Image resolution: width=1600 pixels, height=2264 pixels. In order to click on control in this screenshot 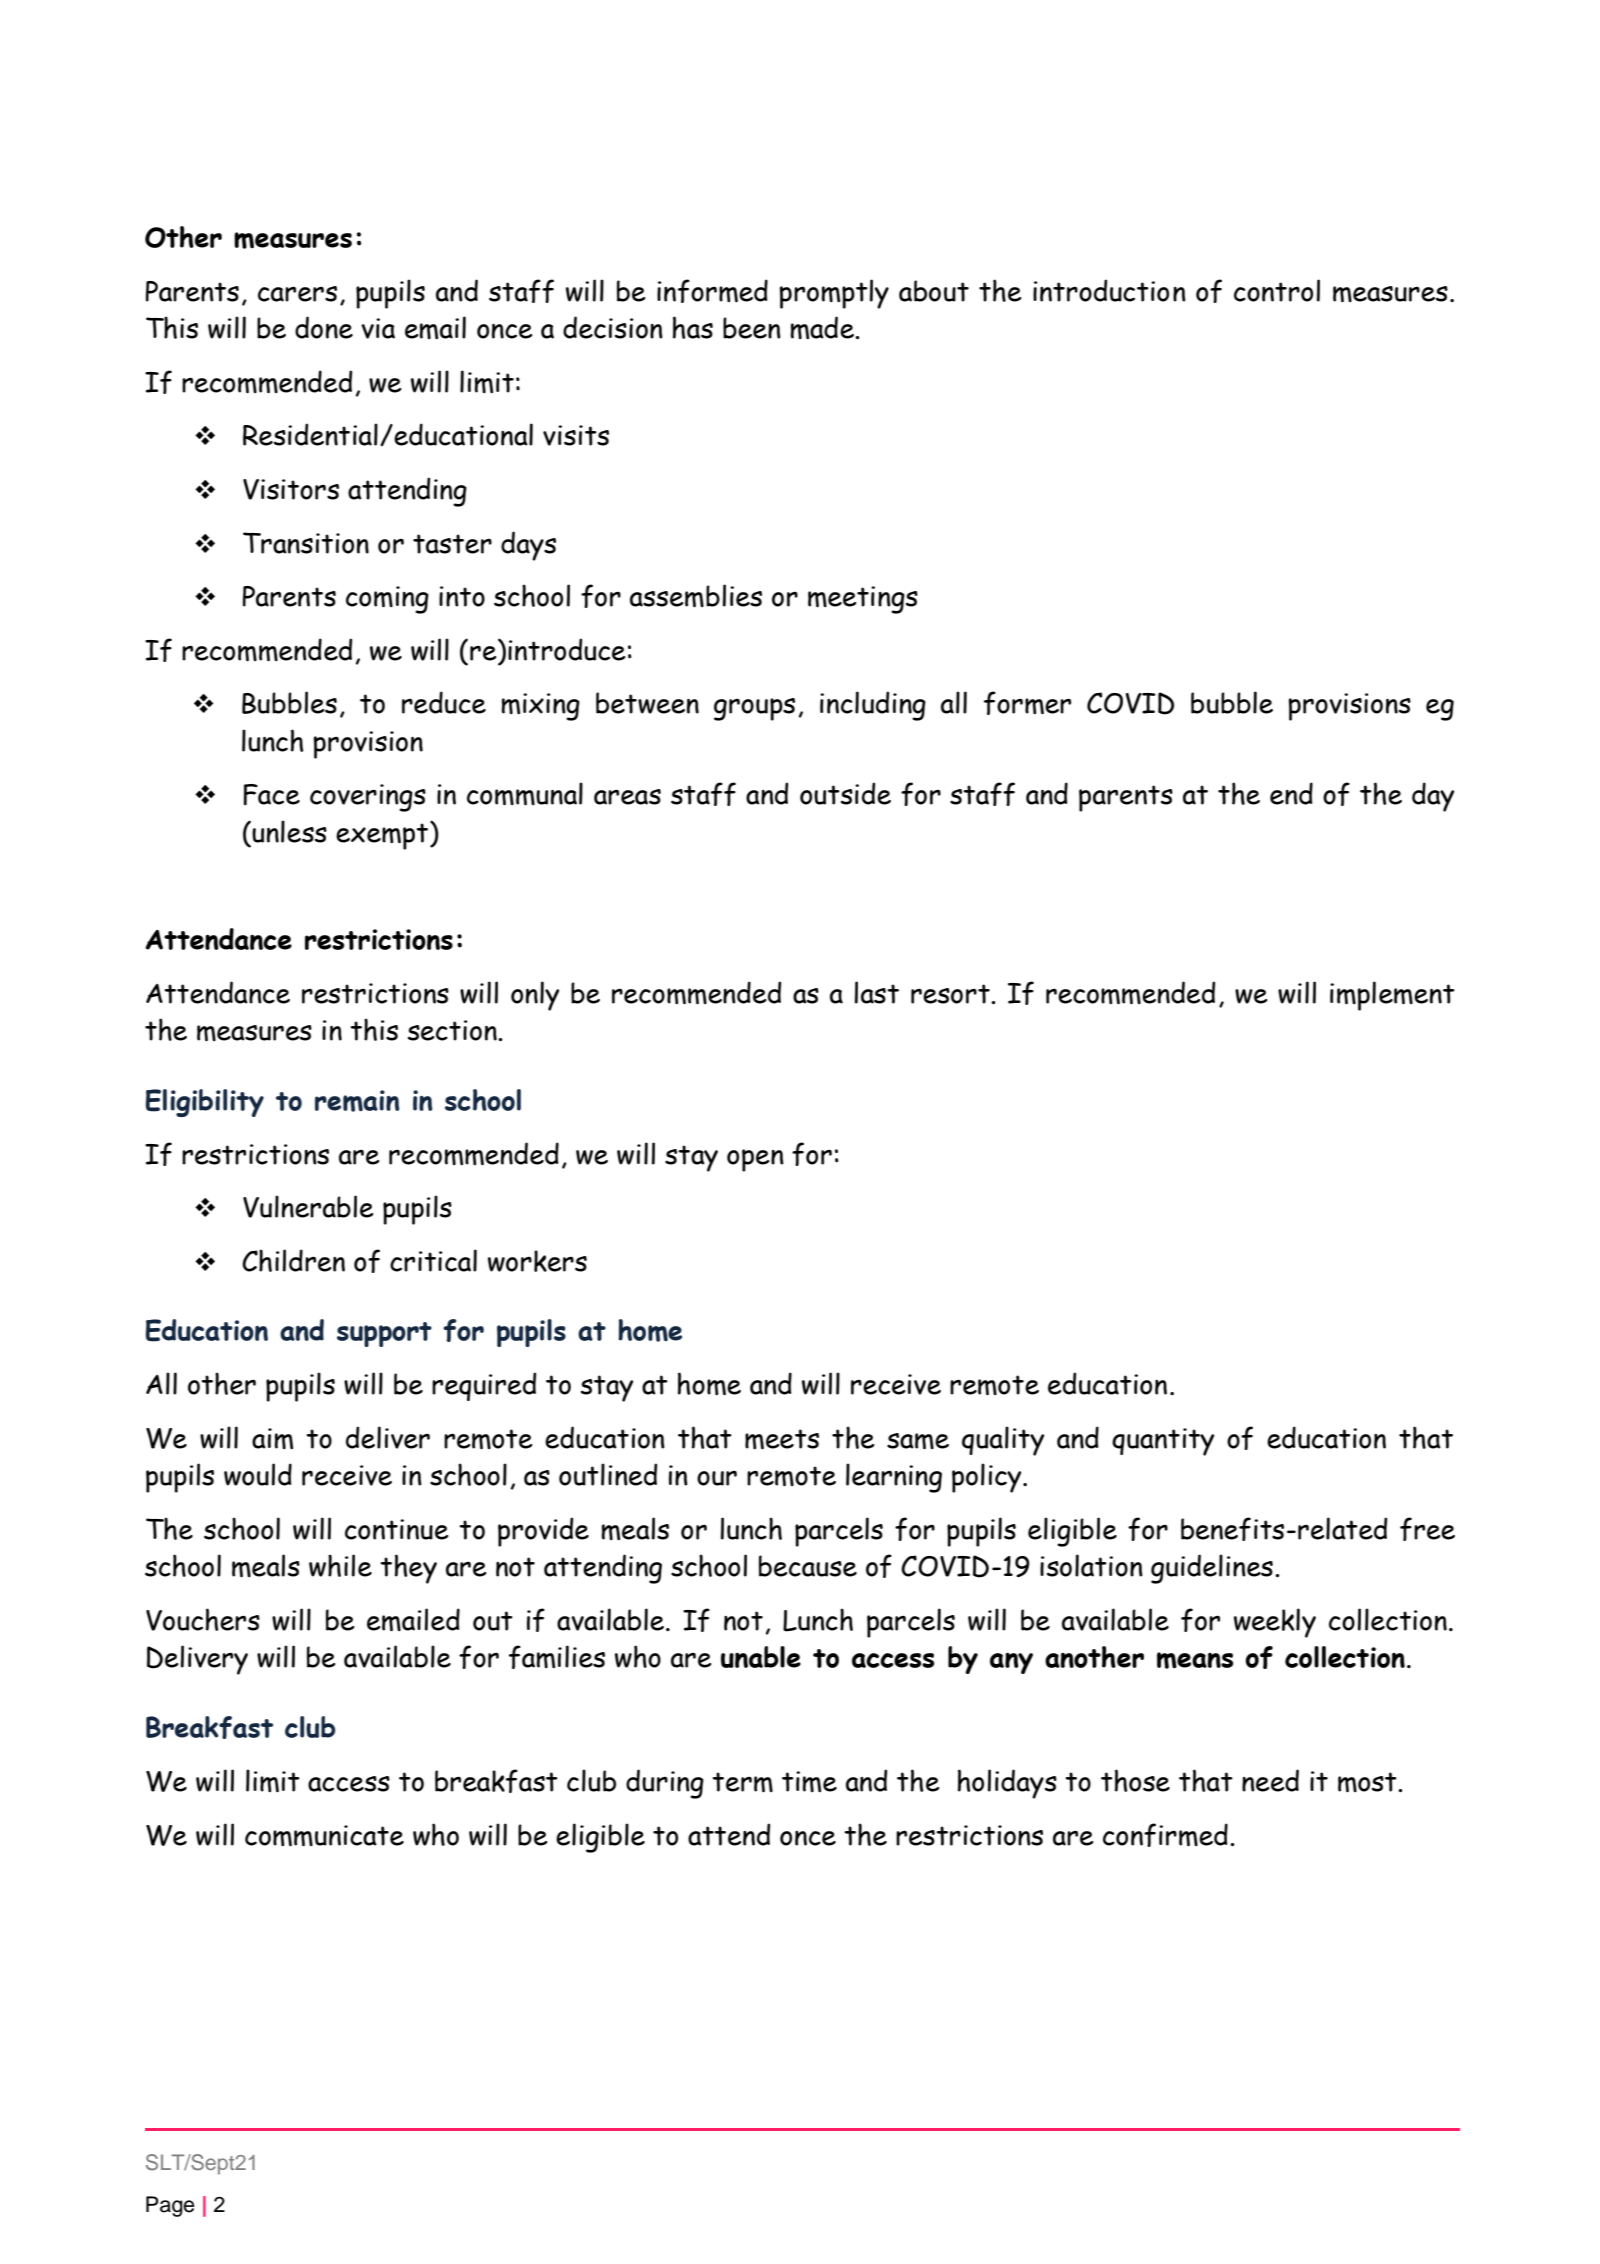, I will do `click(1277, 290)`.
